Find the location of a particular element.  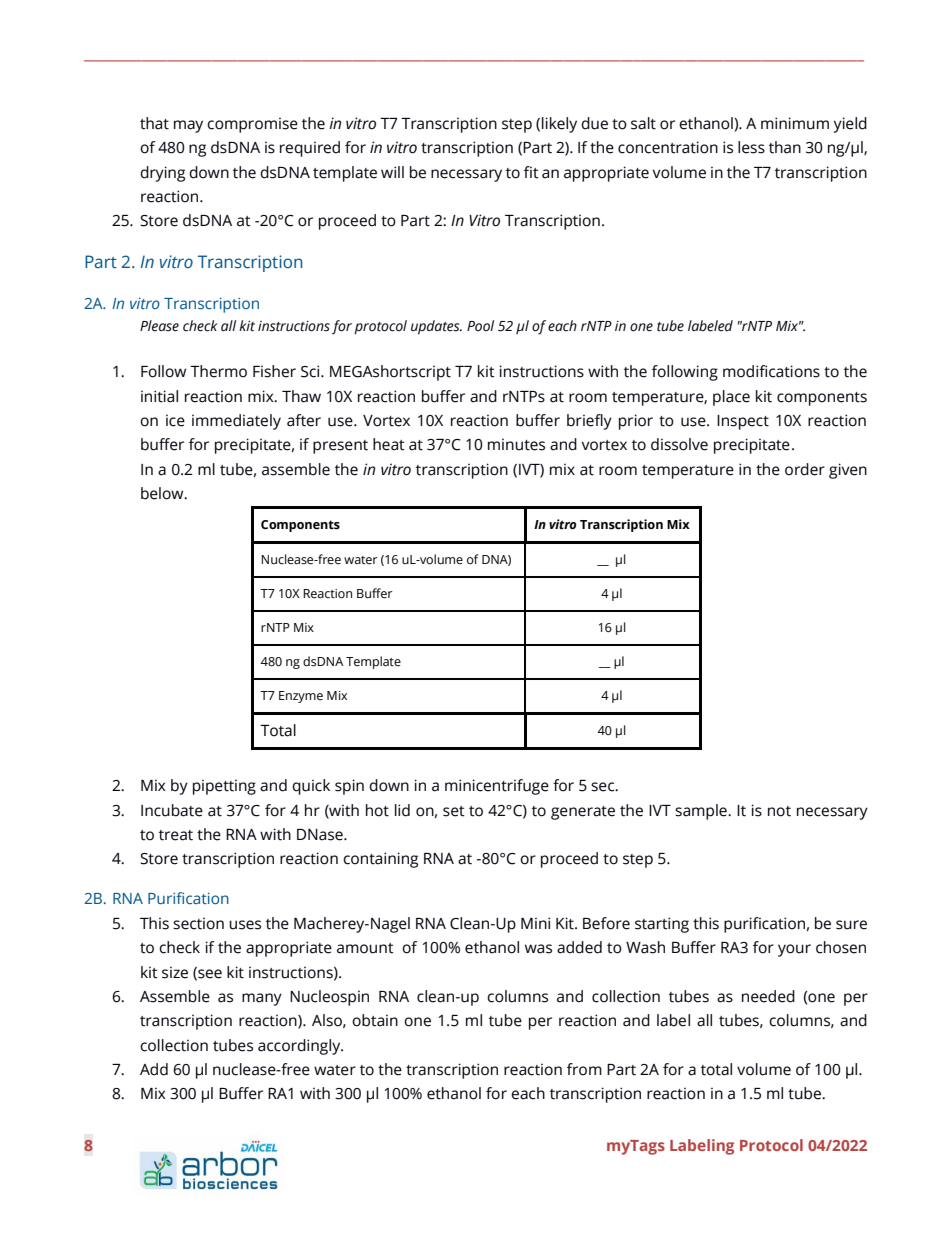

compromise is located at coordinates (252, 125).
